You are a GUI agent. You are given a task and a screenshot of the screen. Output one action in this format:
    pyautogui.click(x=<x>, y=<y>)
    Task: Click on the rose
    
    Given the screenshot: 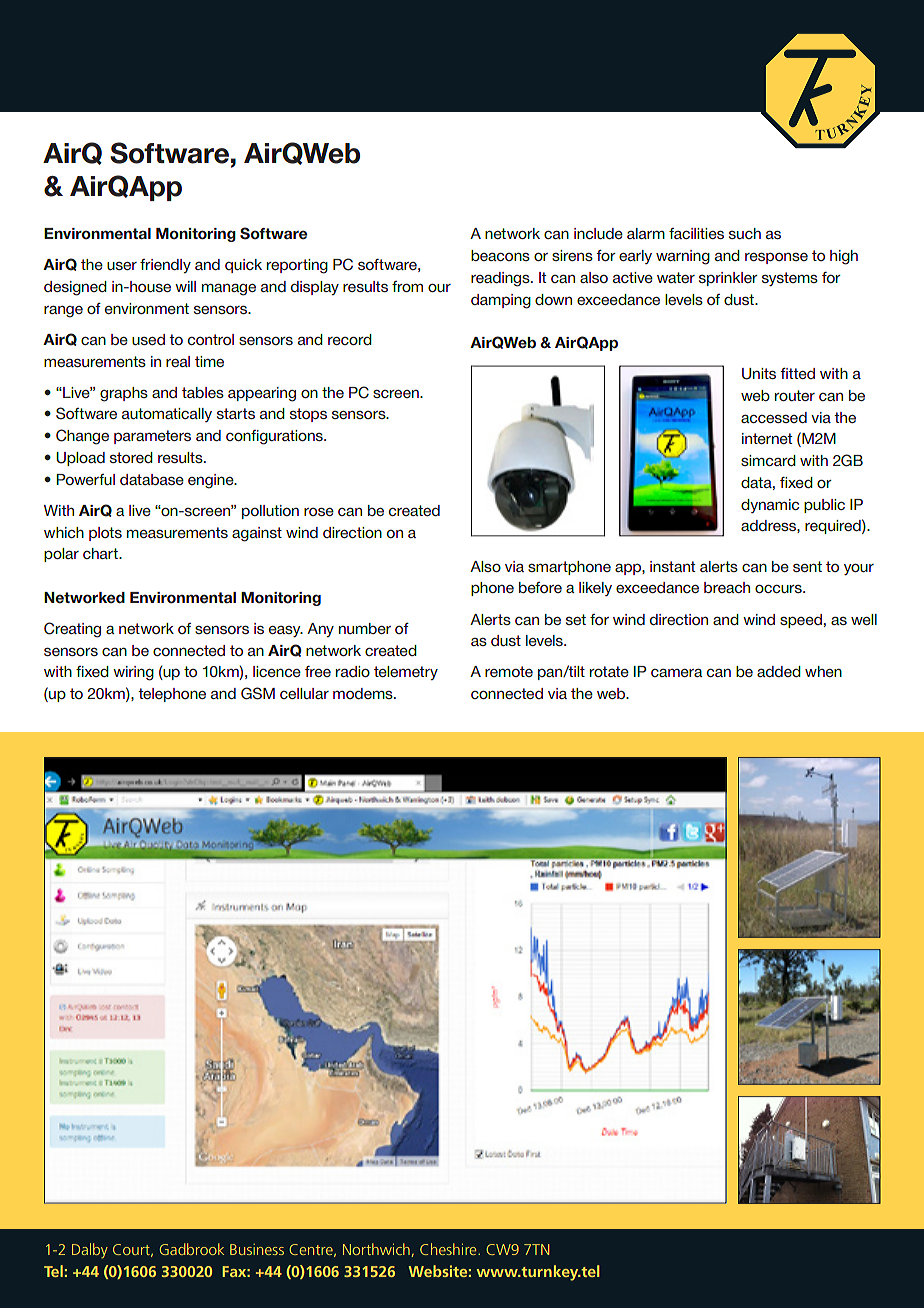 What is the action you would take?
    pyautogui.click(x=319, y=512)
